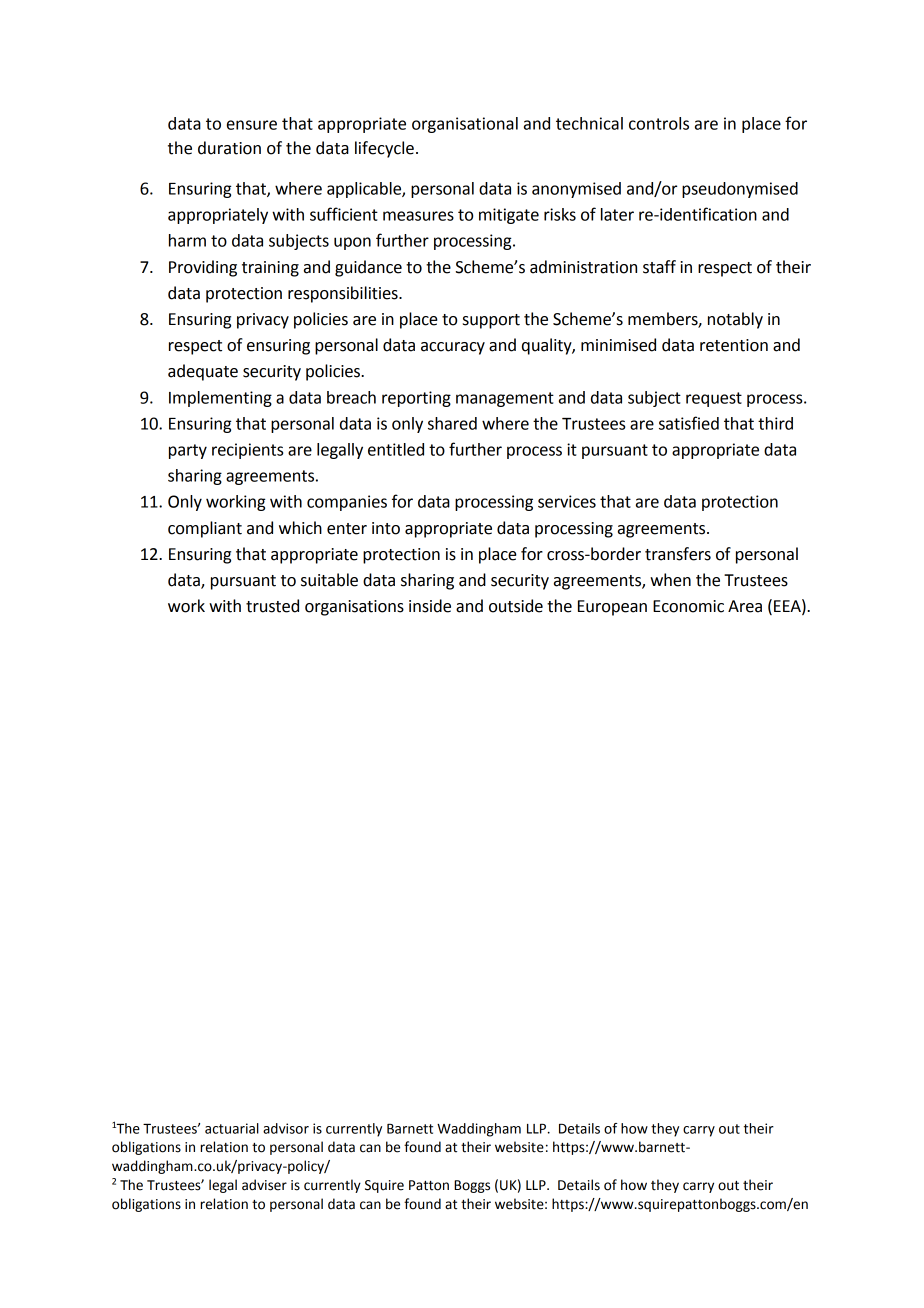  Describe the element at coordinates (516, 606) in the screenshot. I see `outside` at that location.
